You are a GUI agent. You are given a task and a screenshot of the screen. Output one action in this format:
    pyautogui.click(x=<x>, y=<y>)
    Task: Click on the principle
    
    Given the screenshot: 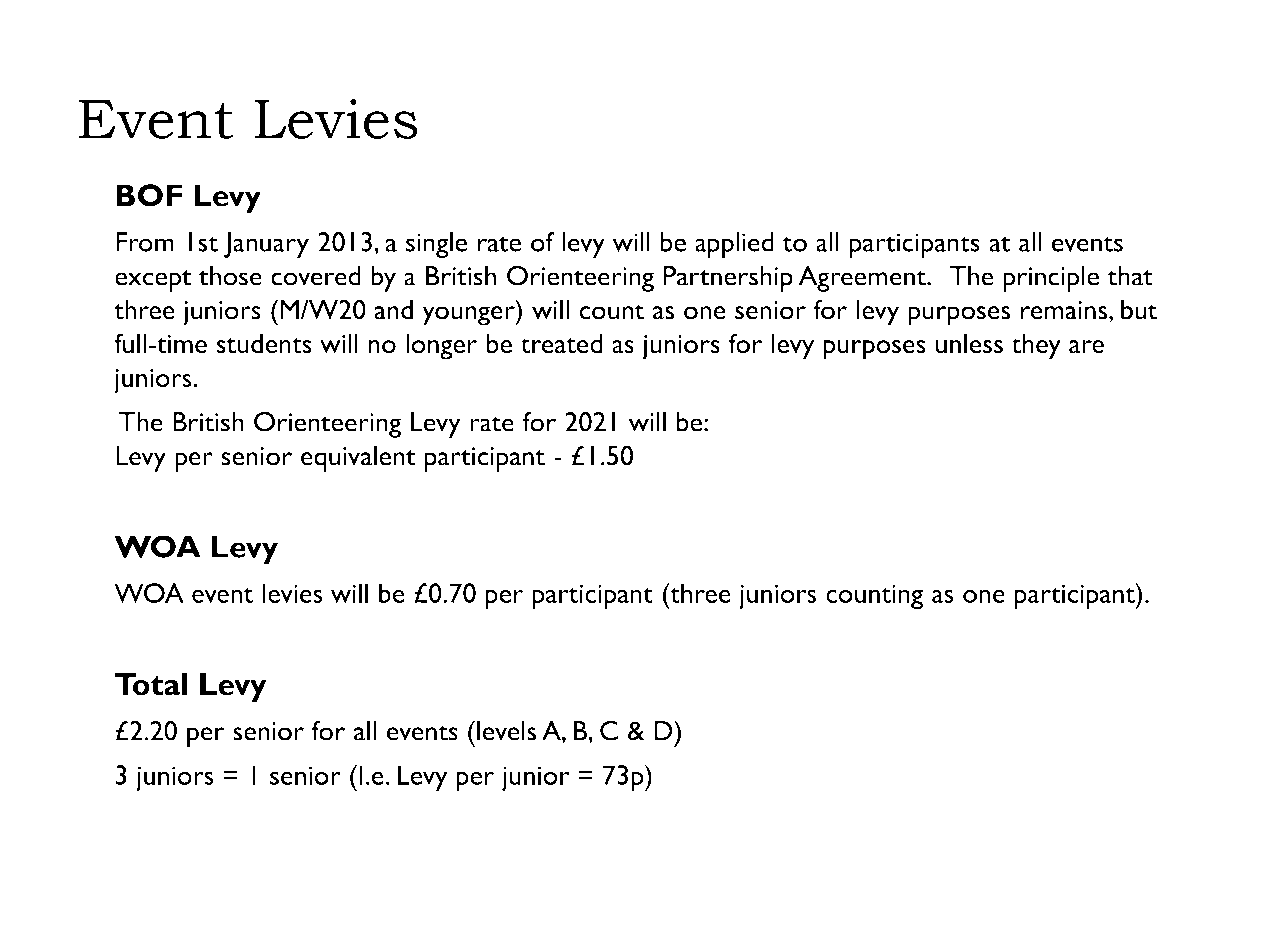 What is the action you would take?
    pyautogui.click(x=1051, y=279)
